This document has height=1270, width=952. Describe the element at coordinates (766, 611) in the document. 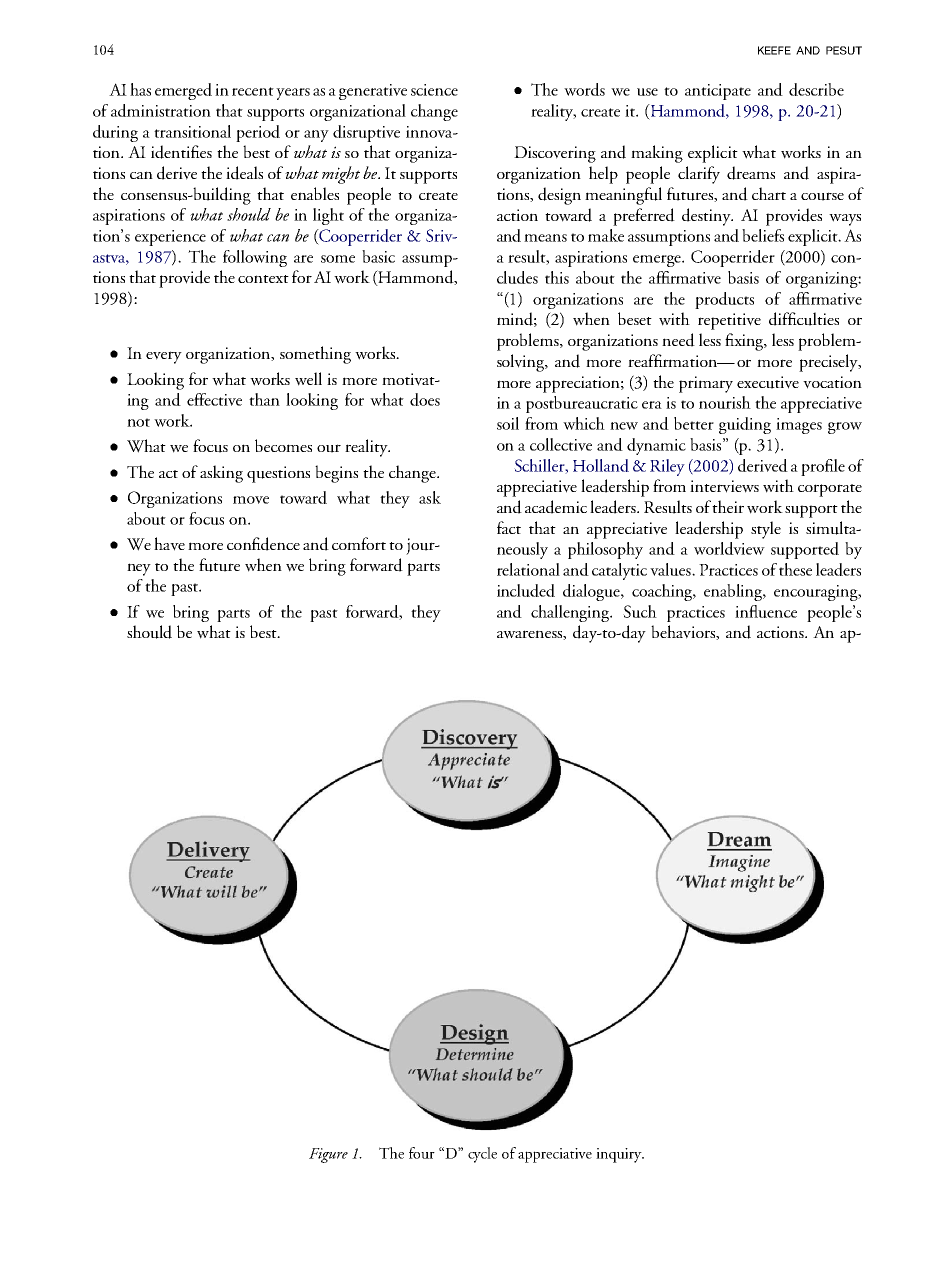

I see `influence` at that location.
